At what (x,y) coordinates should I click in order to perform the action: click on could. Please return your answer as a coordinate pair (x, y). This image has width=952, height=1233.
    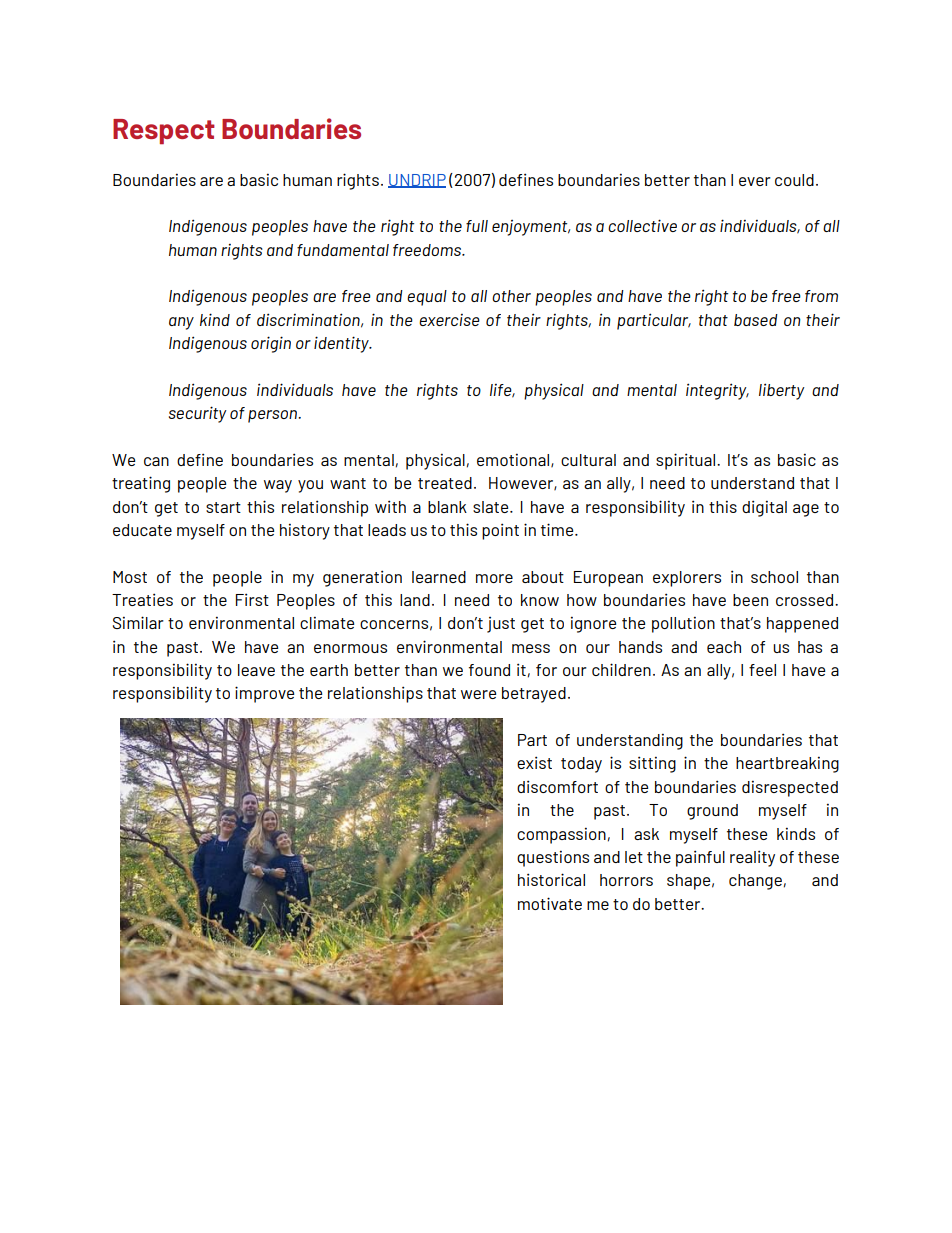
    Looking at the image, I should click on (794, 180).
